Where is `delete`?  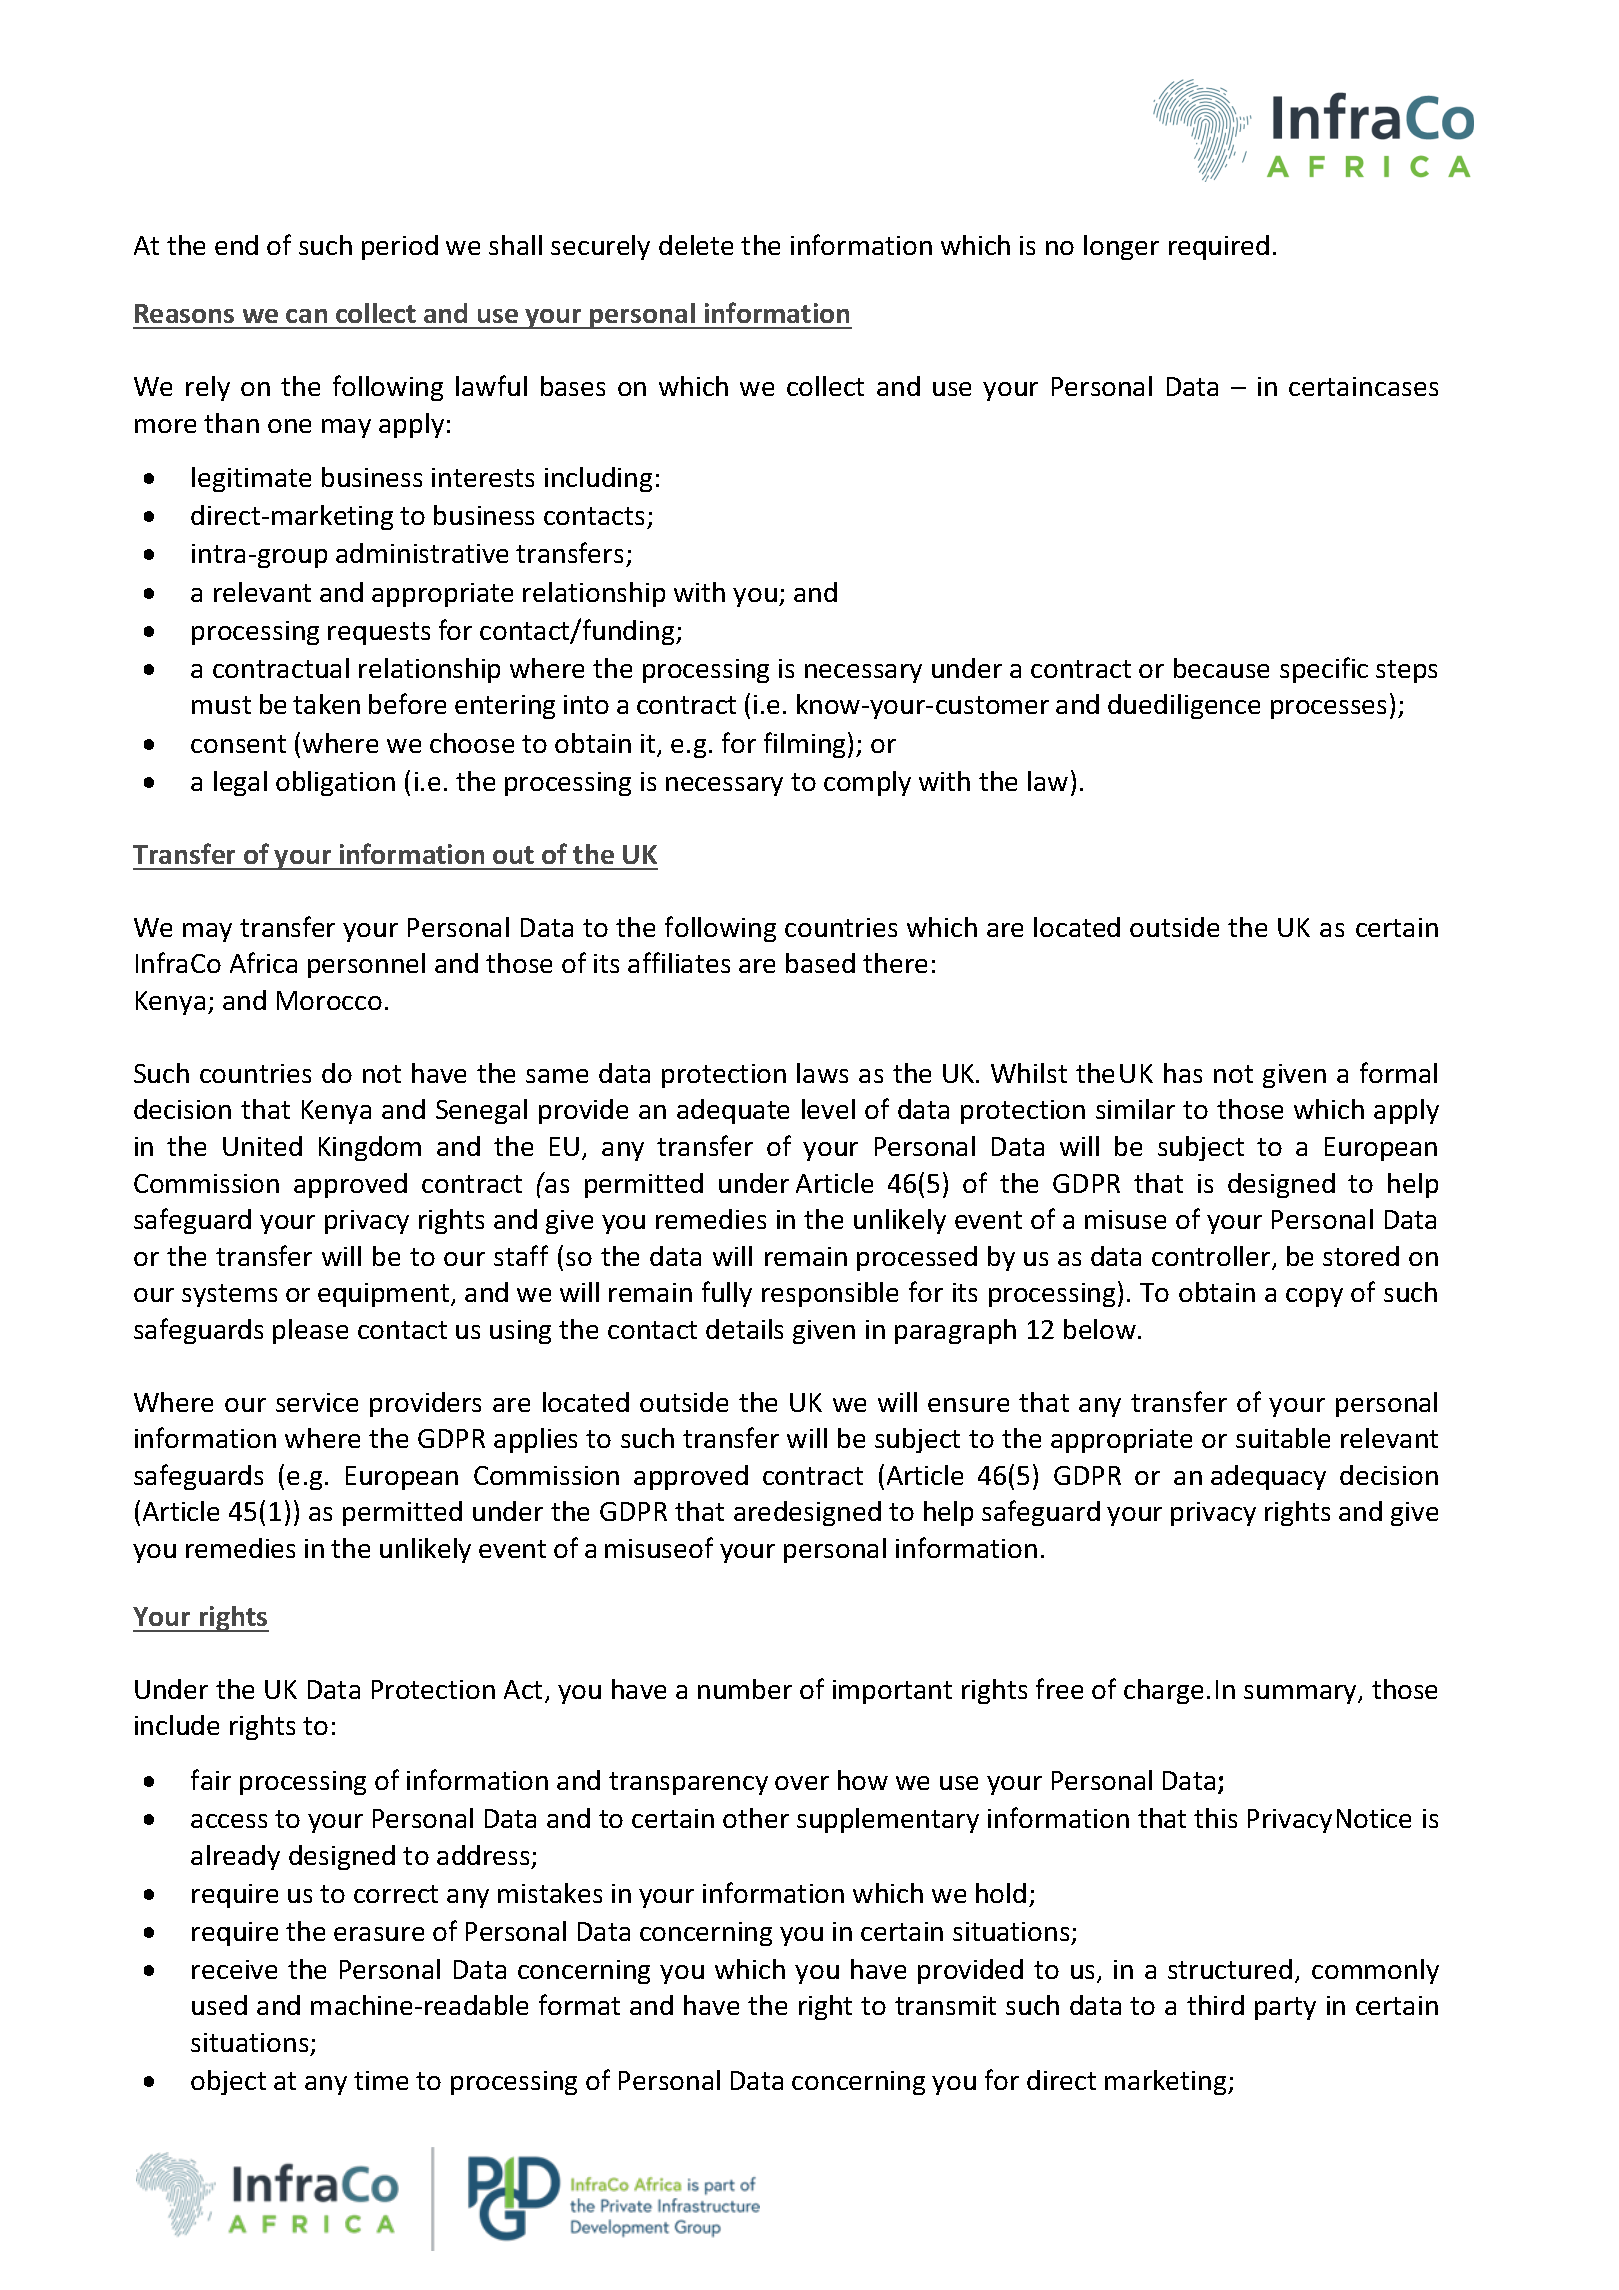
delete is located at coordinates (696, 245).
